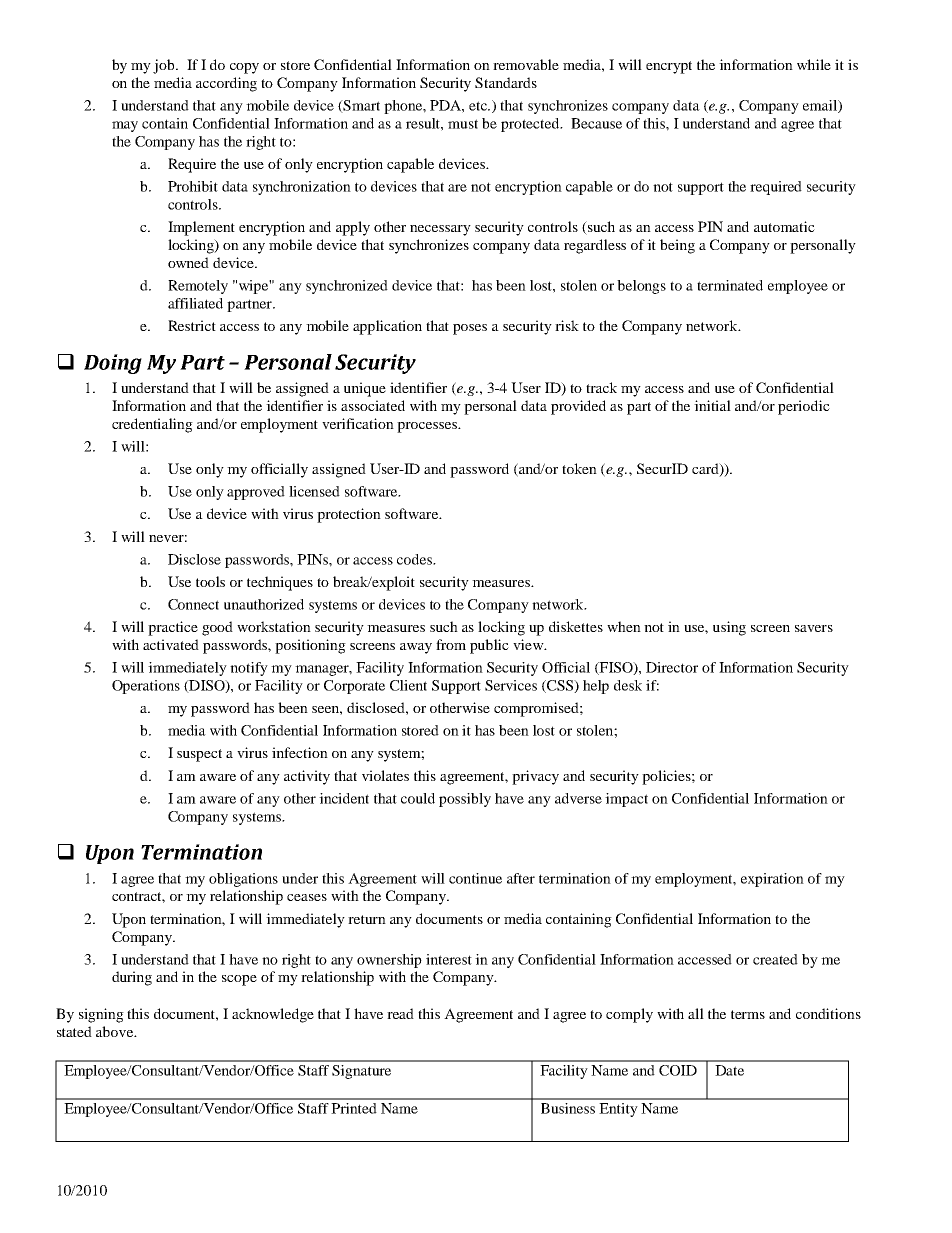 The width and height of the screenshot is (952, 1233). I want to click on job, so click(165, 66).
